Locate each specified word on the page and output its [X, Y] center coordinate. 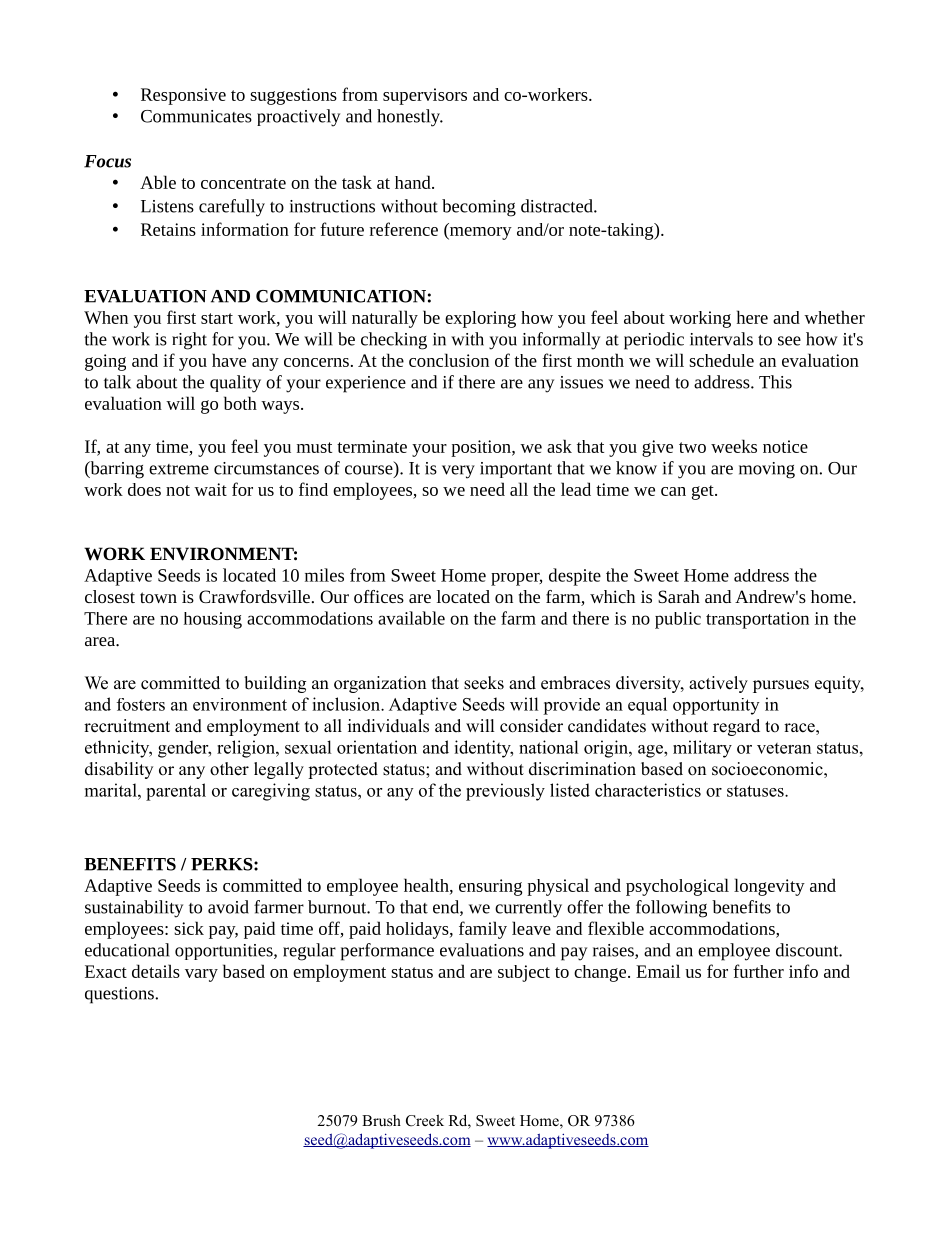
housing [213, 620]
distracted [558, 206]
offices [379, 596]
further [758, 971]
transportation [757, 620]
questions [120, 995]
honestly [410, 118]
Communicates [196, 116]
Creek [425, 1120]
